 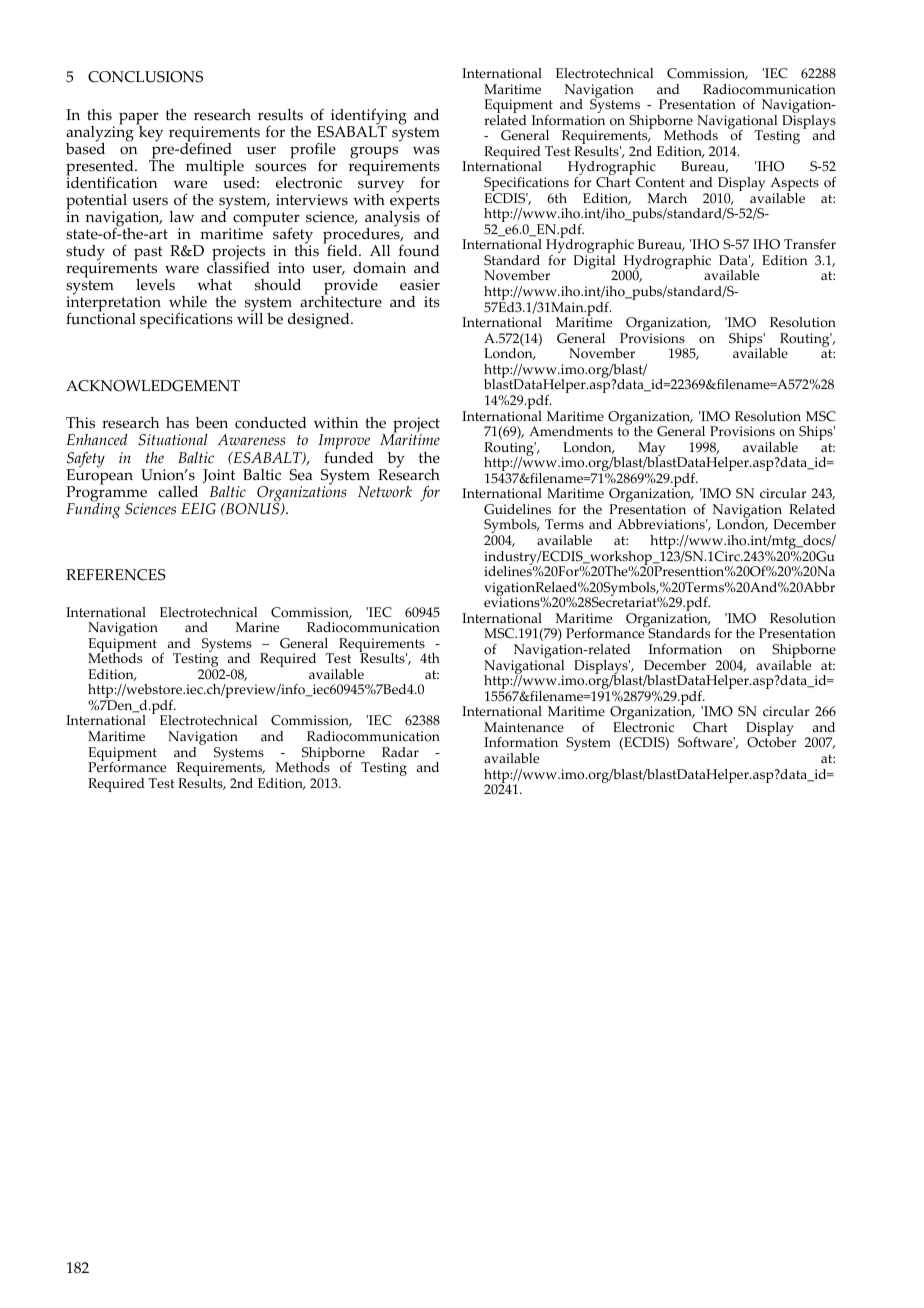 I want to click on CONCLUSIONS, so click(x=145, y=77).
